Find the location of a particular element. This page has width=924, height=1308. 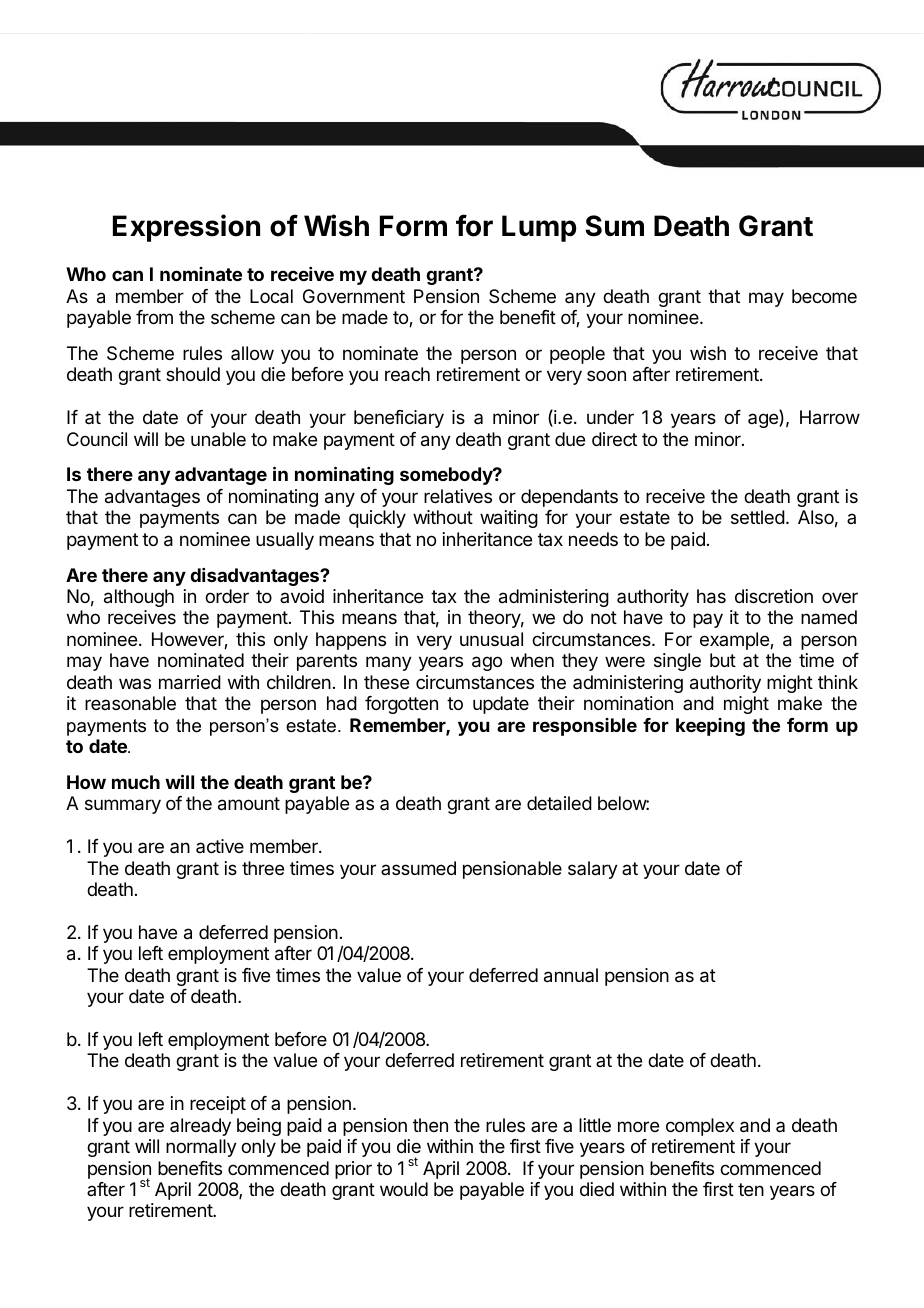

order is located at coordinates (227, 596).
